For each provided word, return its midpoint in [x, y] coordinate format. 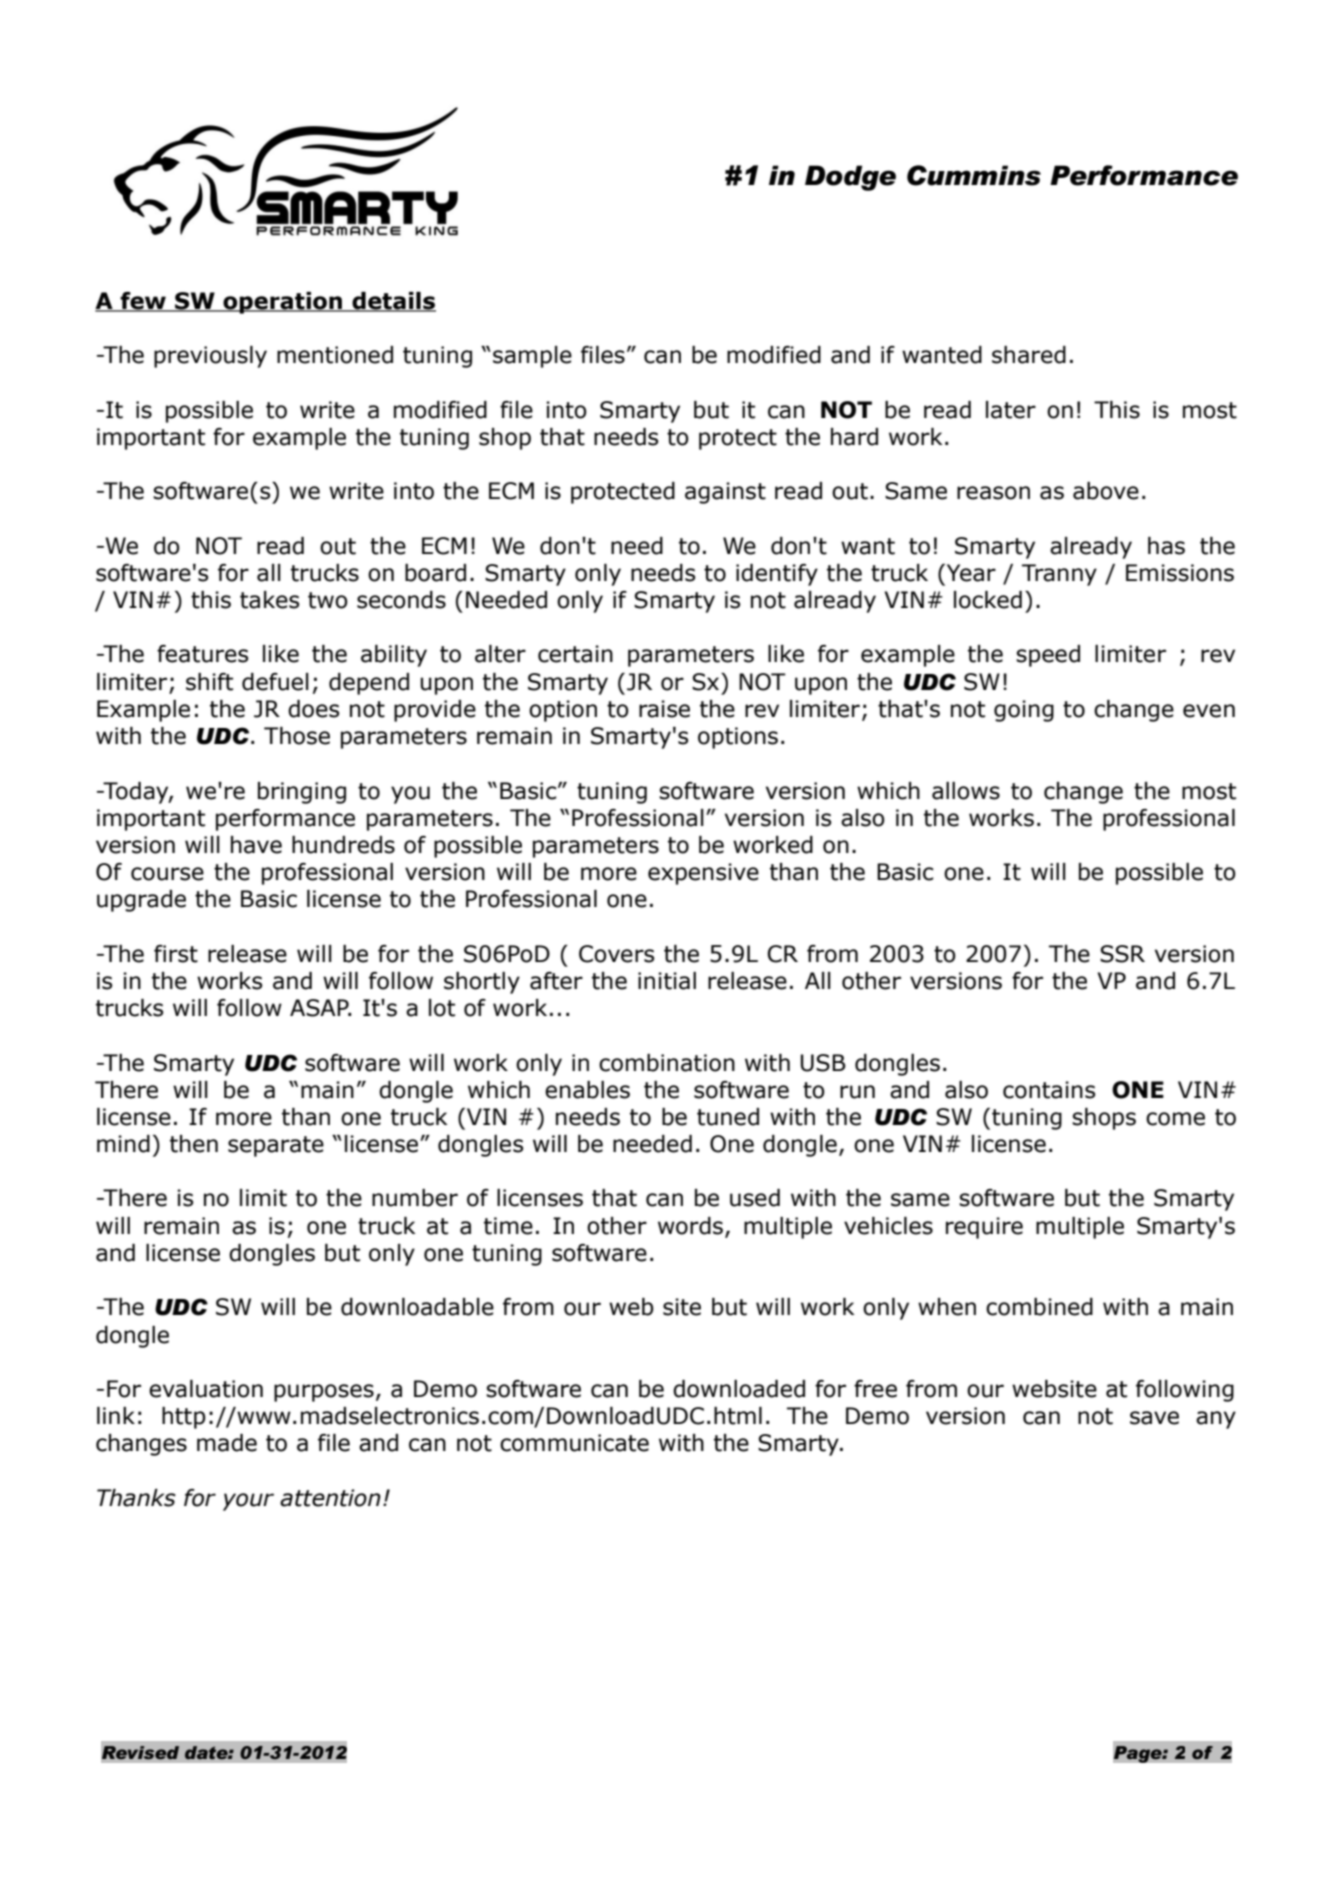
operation [283, 303]
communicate [574, 1443]
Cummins [974, 175]
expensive [703, 874]
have [256, 845]
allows [966, 791]
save [1154, 1418]
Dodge [850, 178]
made [227, 1443]
